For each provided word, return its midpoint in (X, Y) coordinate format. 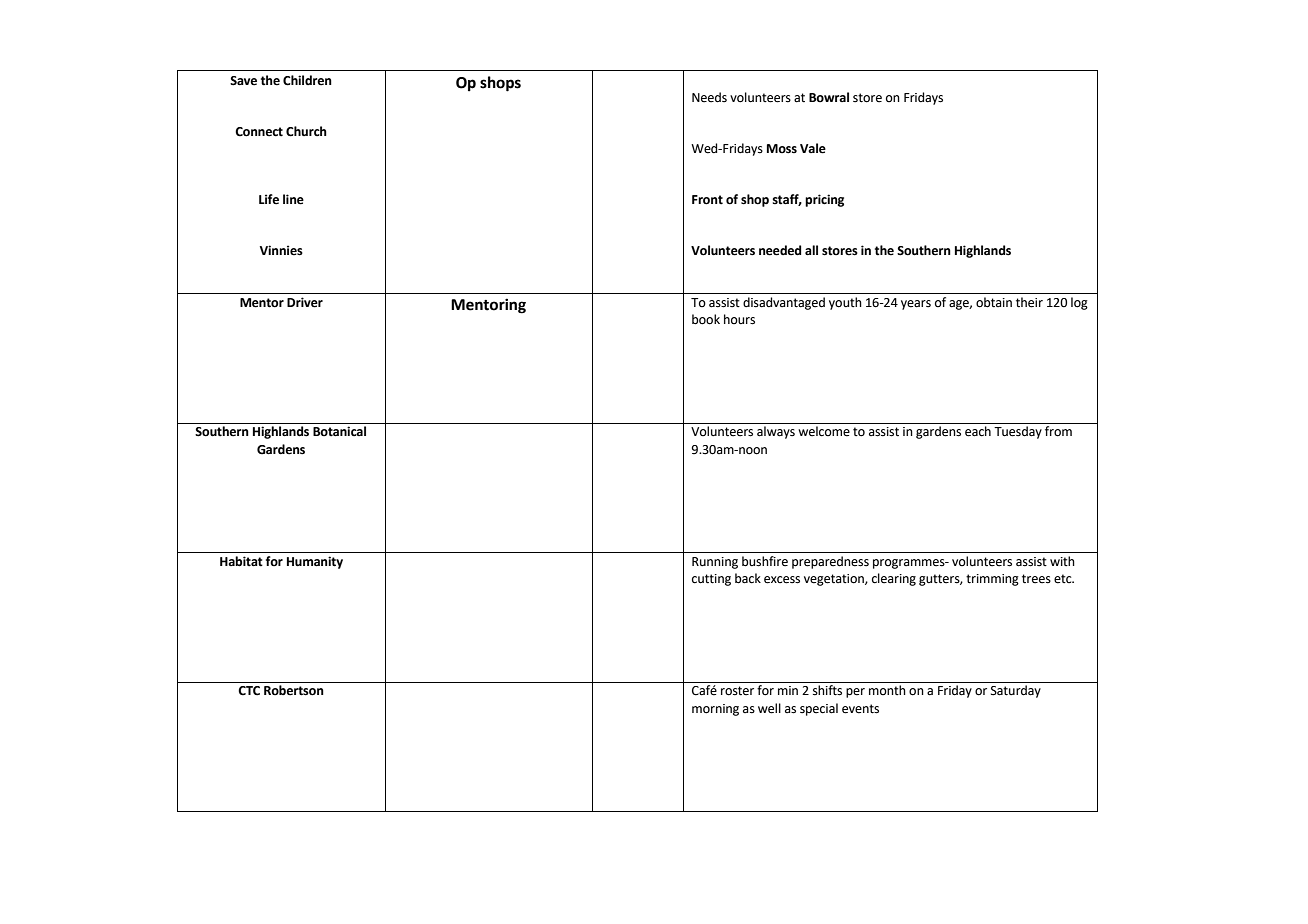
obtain (994, 302)
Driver (305, 302)
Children (307, 80)
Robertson (294, 690)
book (706, 319)
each (978, 431)
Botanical (339, 431)
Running (715, 563)
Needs (709, 97)
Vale (813, 148)
